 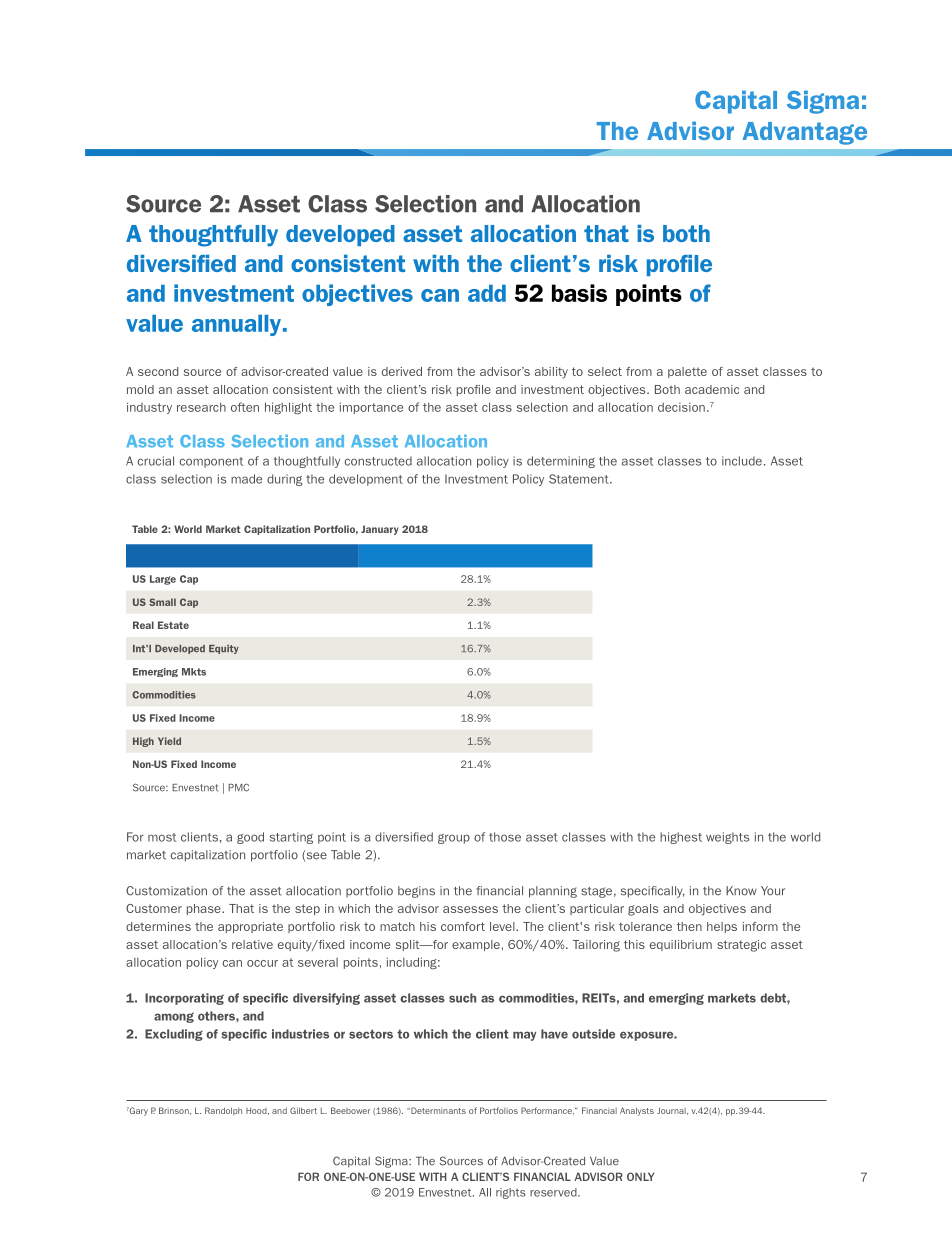 What do you see at coordinates (173, 625) in the screenshot?
I see `Estate` at bounding box center [173, 625].
